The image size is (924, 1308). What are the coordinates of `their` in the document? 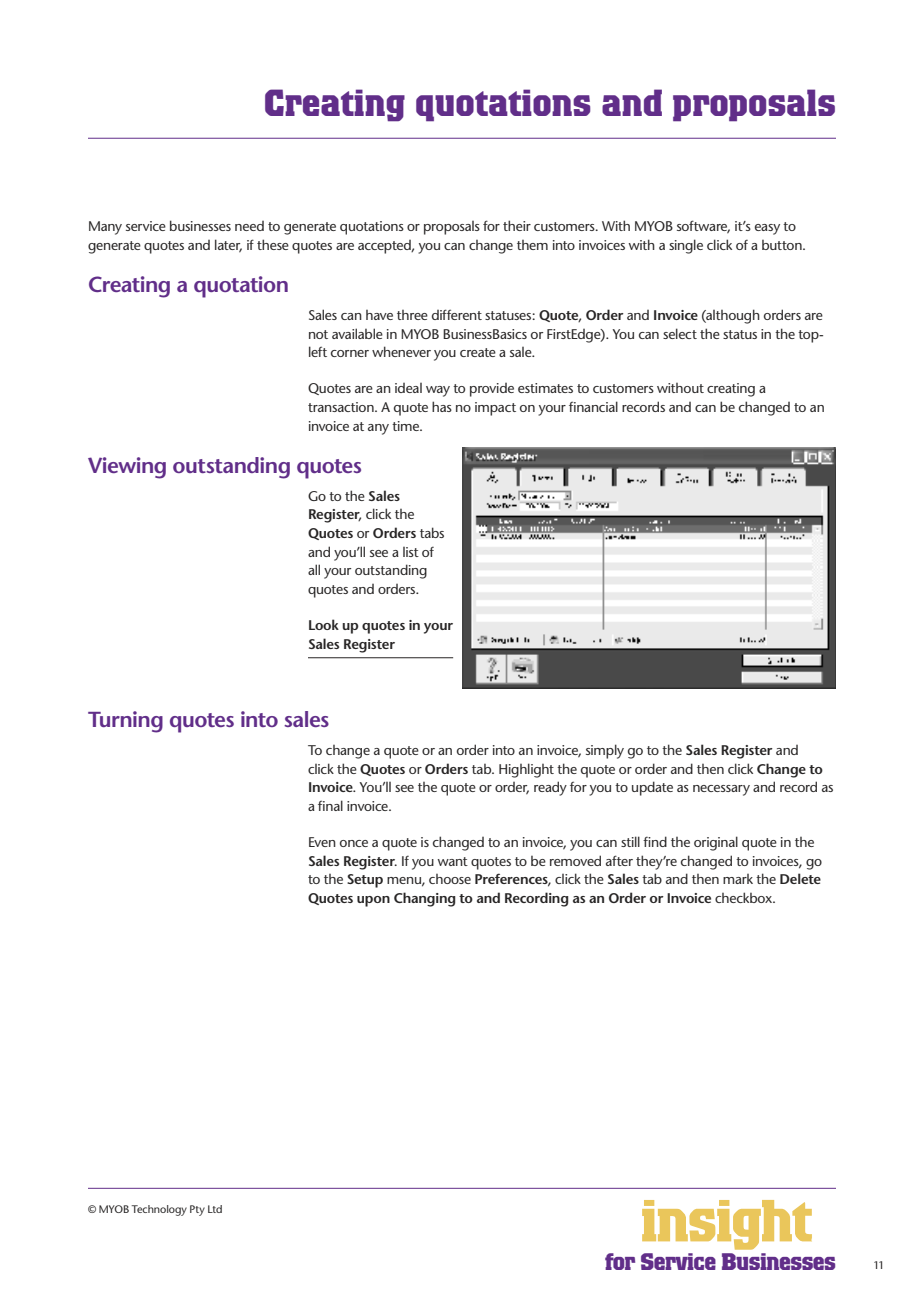 It's located at (517, 225).
